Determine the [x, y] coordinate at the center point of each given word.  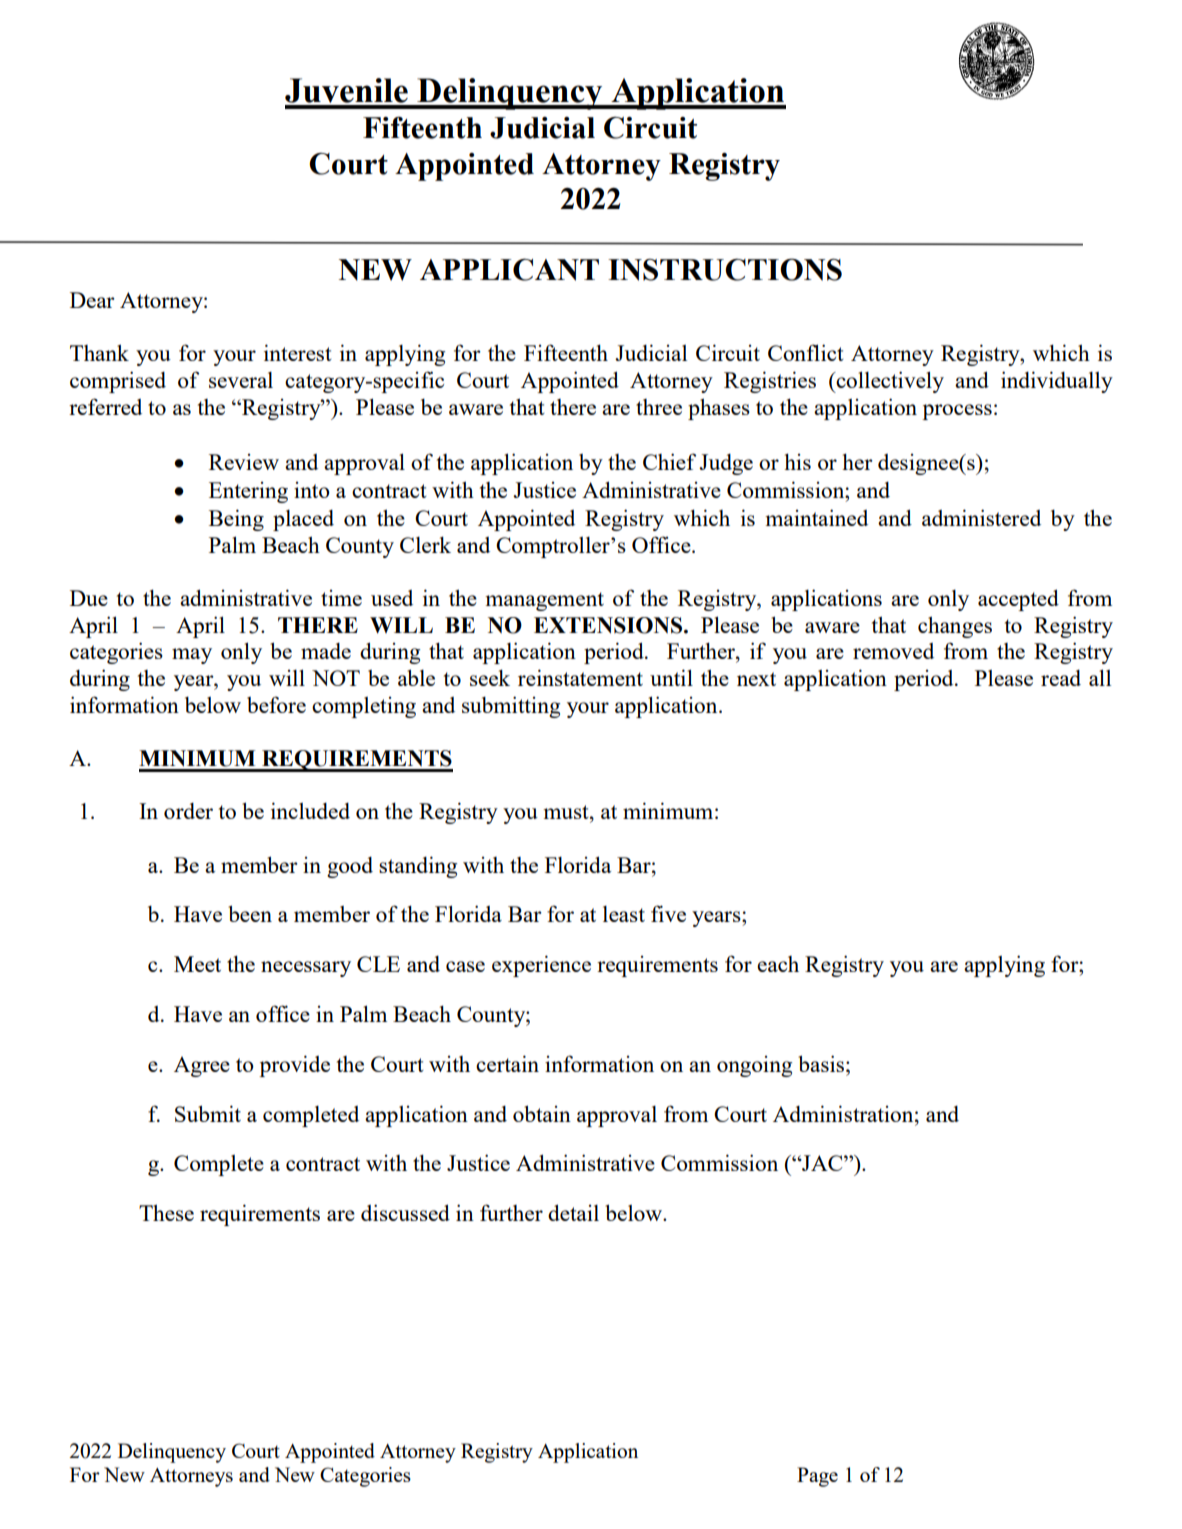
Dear [92, 300]
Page [817, 1477]
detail [573, 1212]
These [166, 1212]
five [668, 913]
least [624, 914]
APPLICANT [509, 270]
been [250, 913]
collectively [889, 382]
